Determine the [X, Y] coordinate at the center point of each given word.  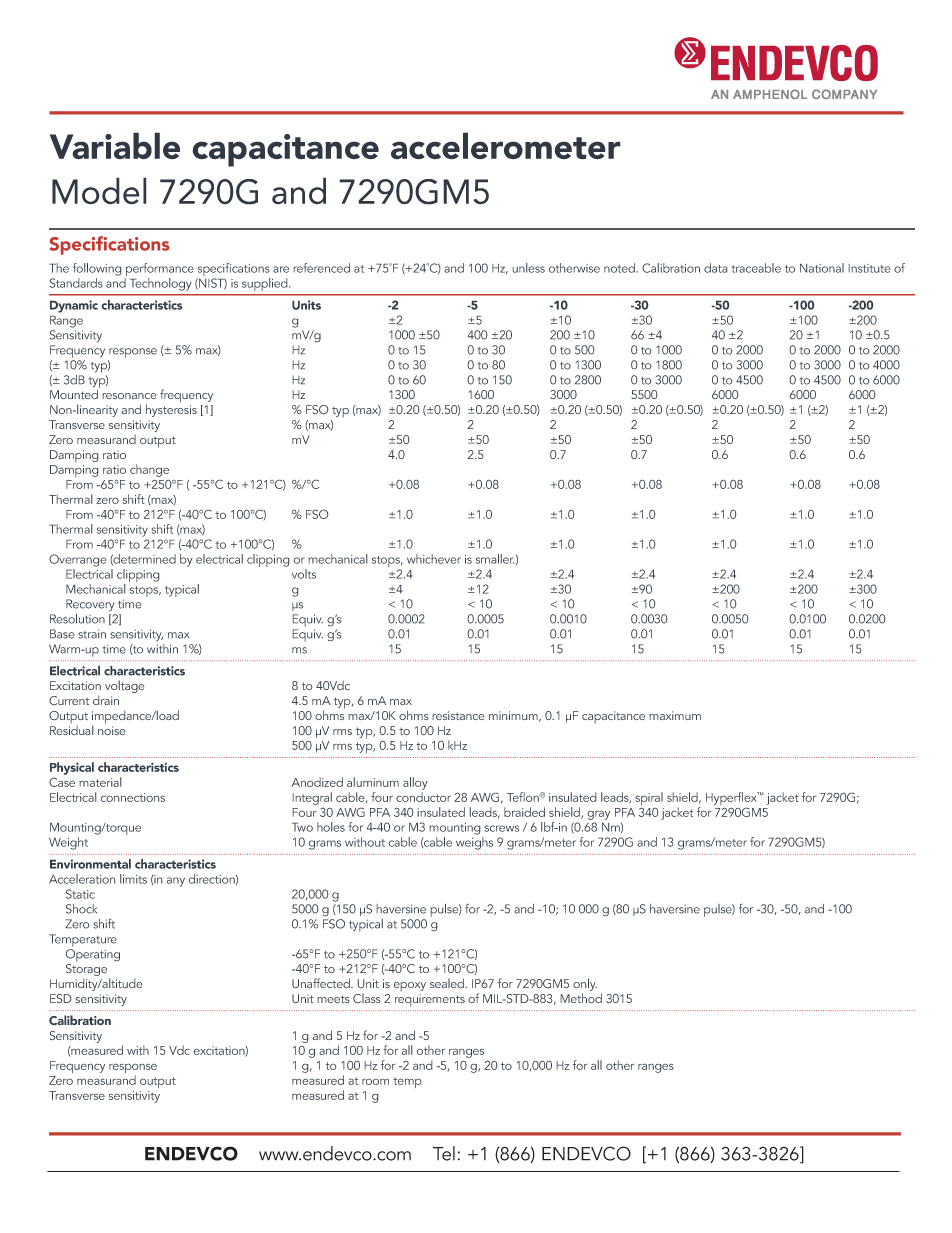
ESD [61, 999]
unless [528, 268]
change [149, 470]
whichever [434, 559]
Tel [444, 1153]
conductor [423, 797]
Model [99, 191]
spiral [649, 800]
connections [133, 797]
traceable [756, 268]
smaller [495, 559]
